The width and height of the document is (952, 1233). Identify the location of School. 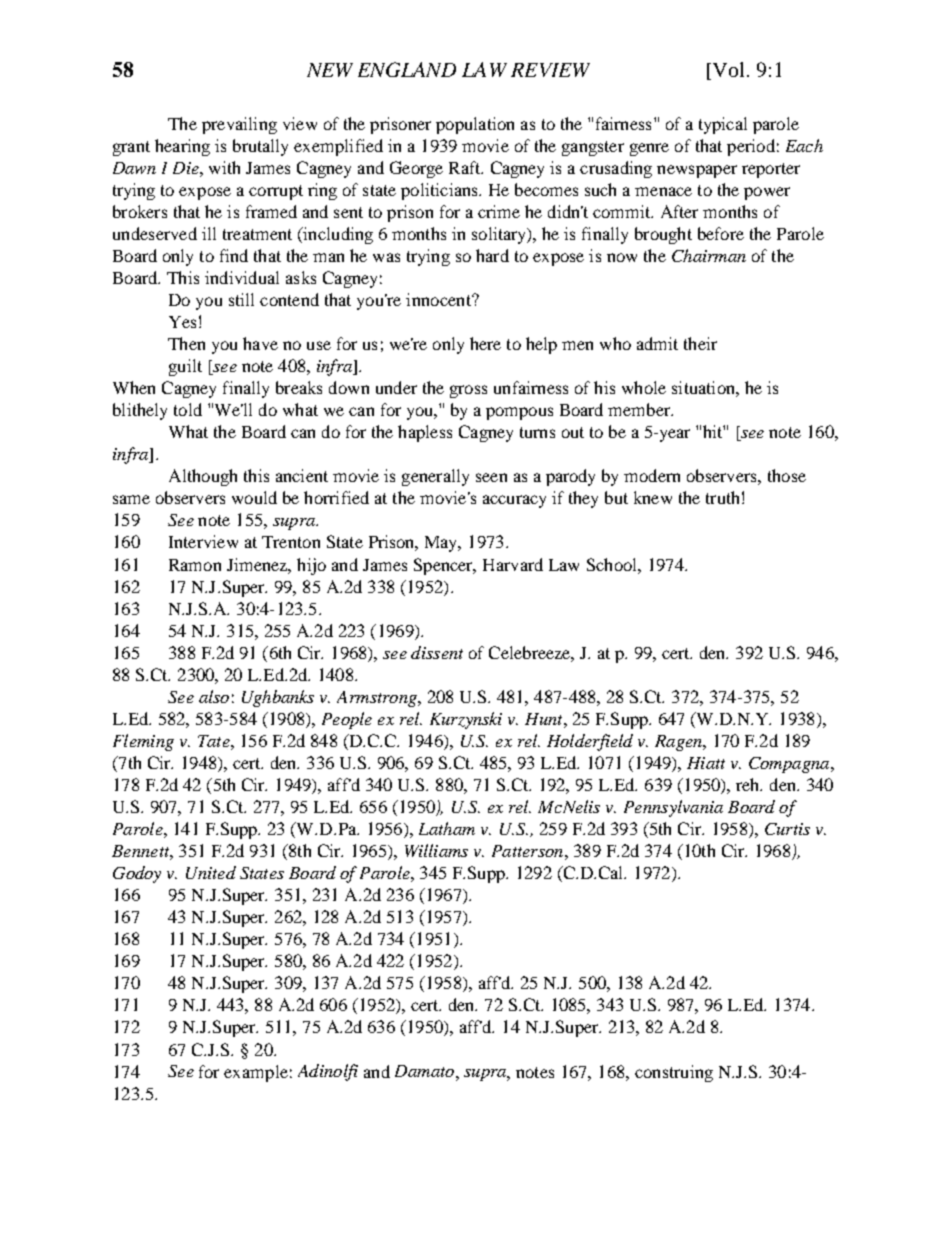
(613, 564).
